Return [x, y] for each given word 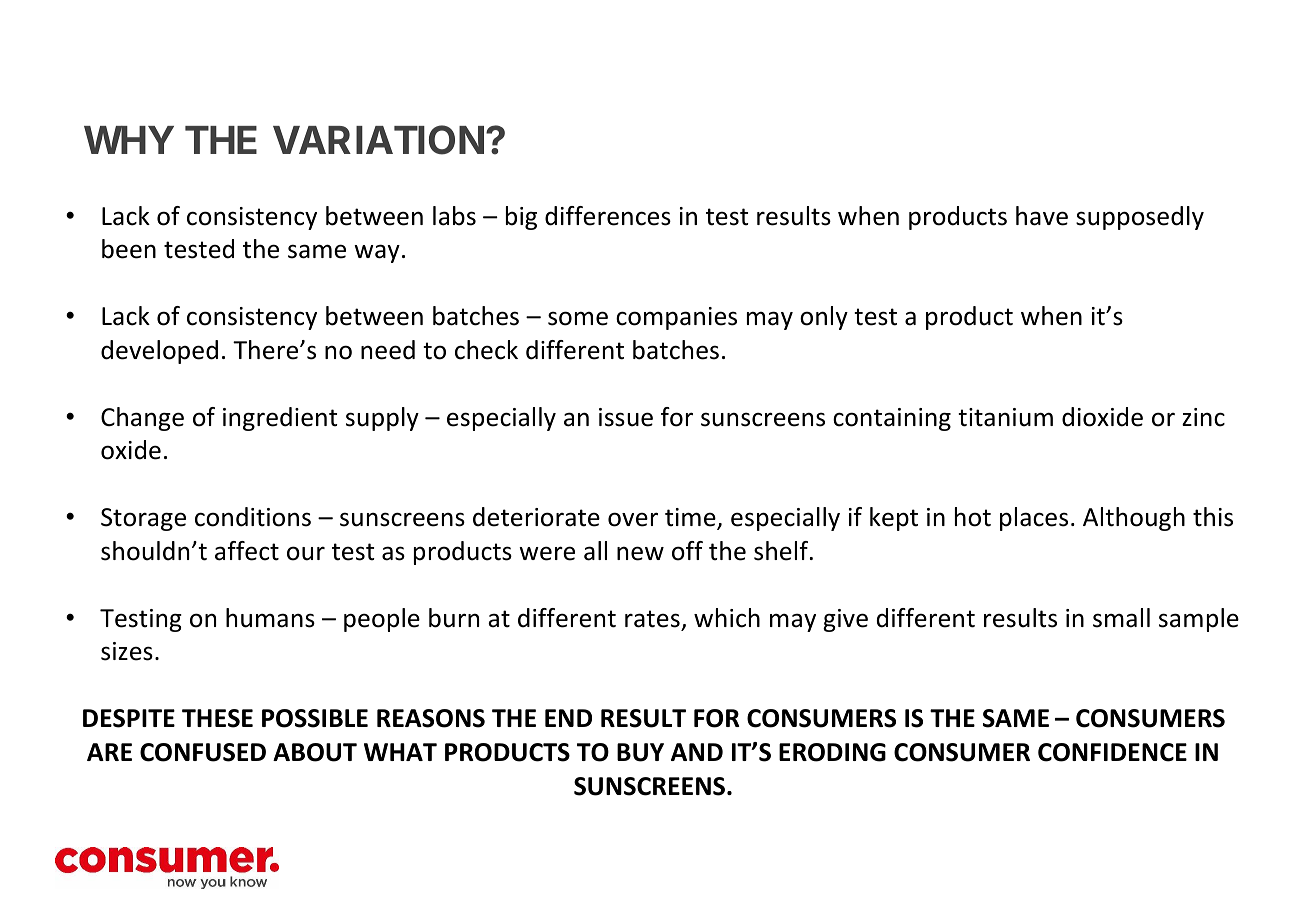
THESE [217, 718]
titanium [1005, 417]
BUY [640, 752]
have [1042, 216]
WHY [129, 140]
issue [626, 417]
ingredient [280, 419]
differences [608, 216]
